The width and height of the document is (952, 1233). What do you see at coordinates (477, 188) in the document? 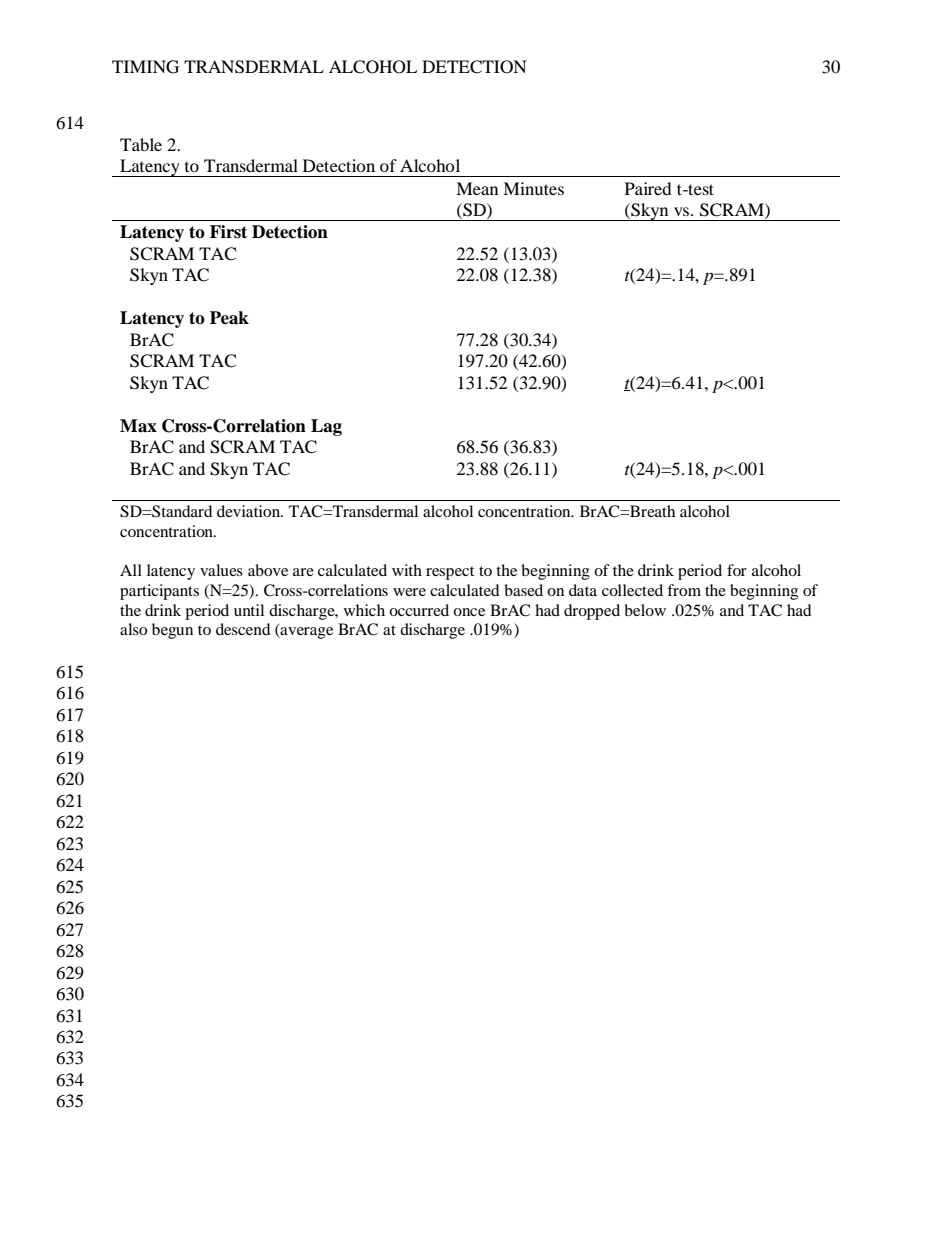
I see `Mean` at bounding box center [477, 188].
